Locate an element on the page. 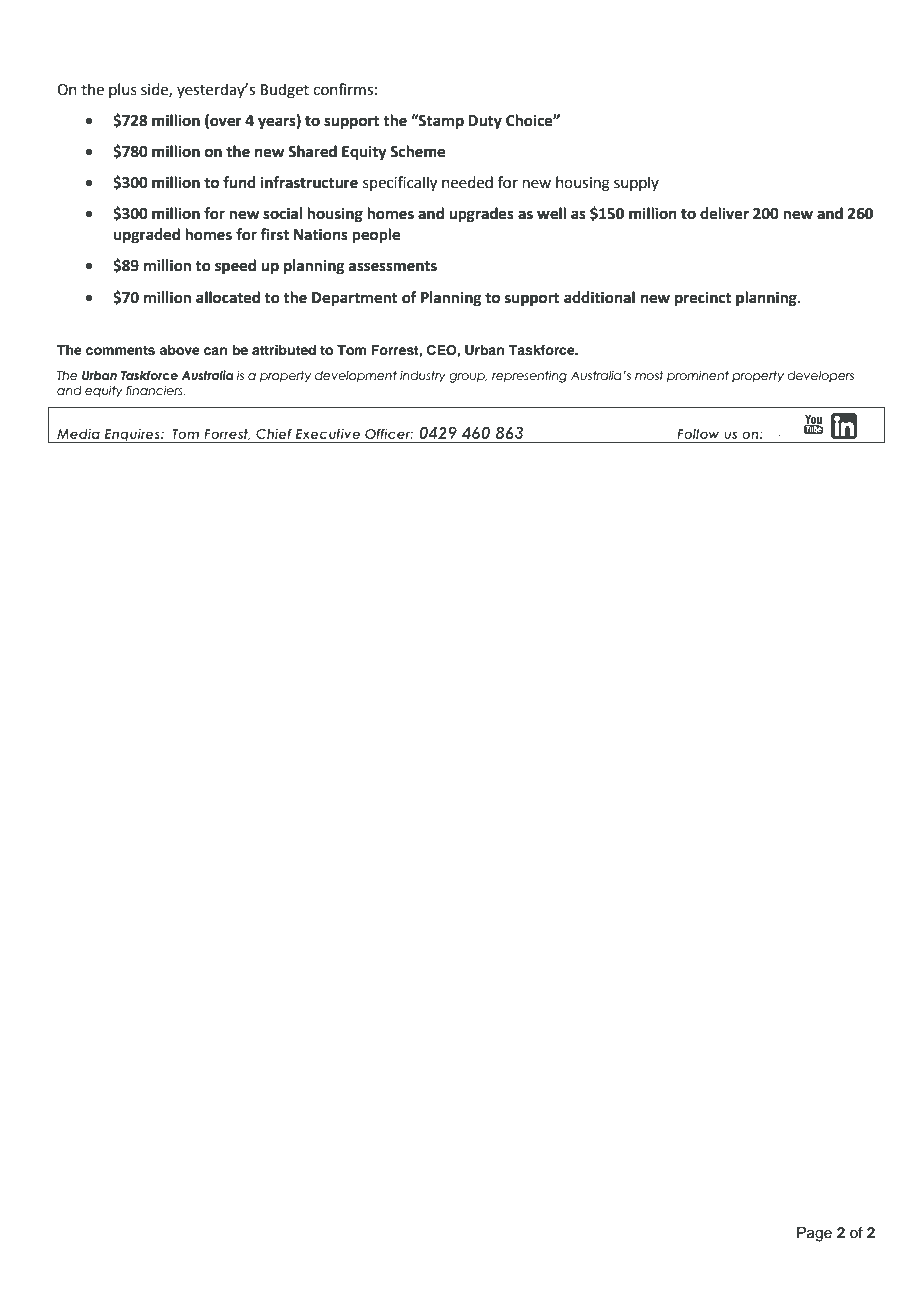  prominent is located at coordinates (698, 376).
